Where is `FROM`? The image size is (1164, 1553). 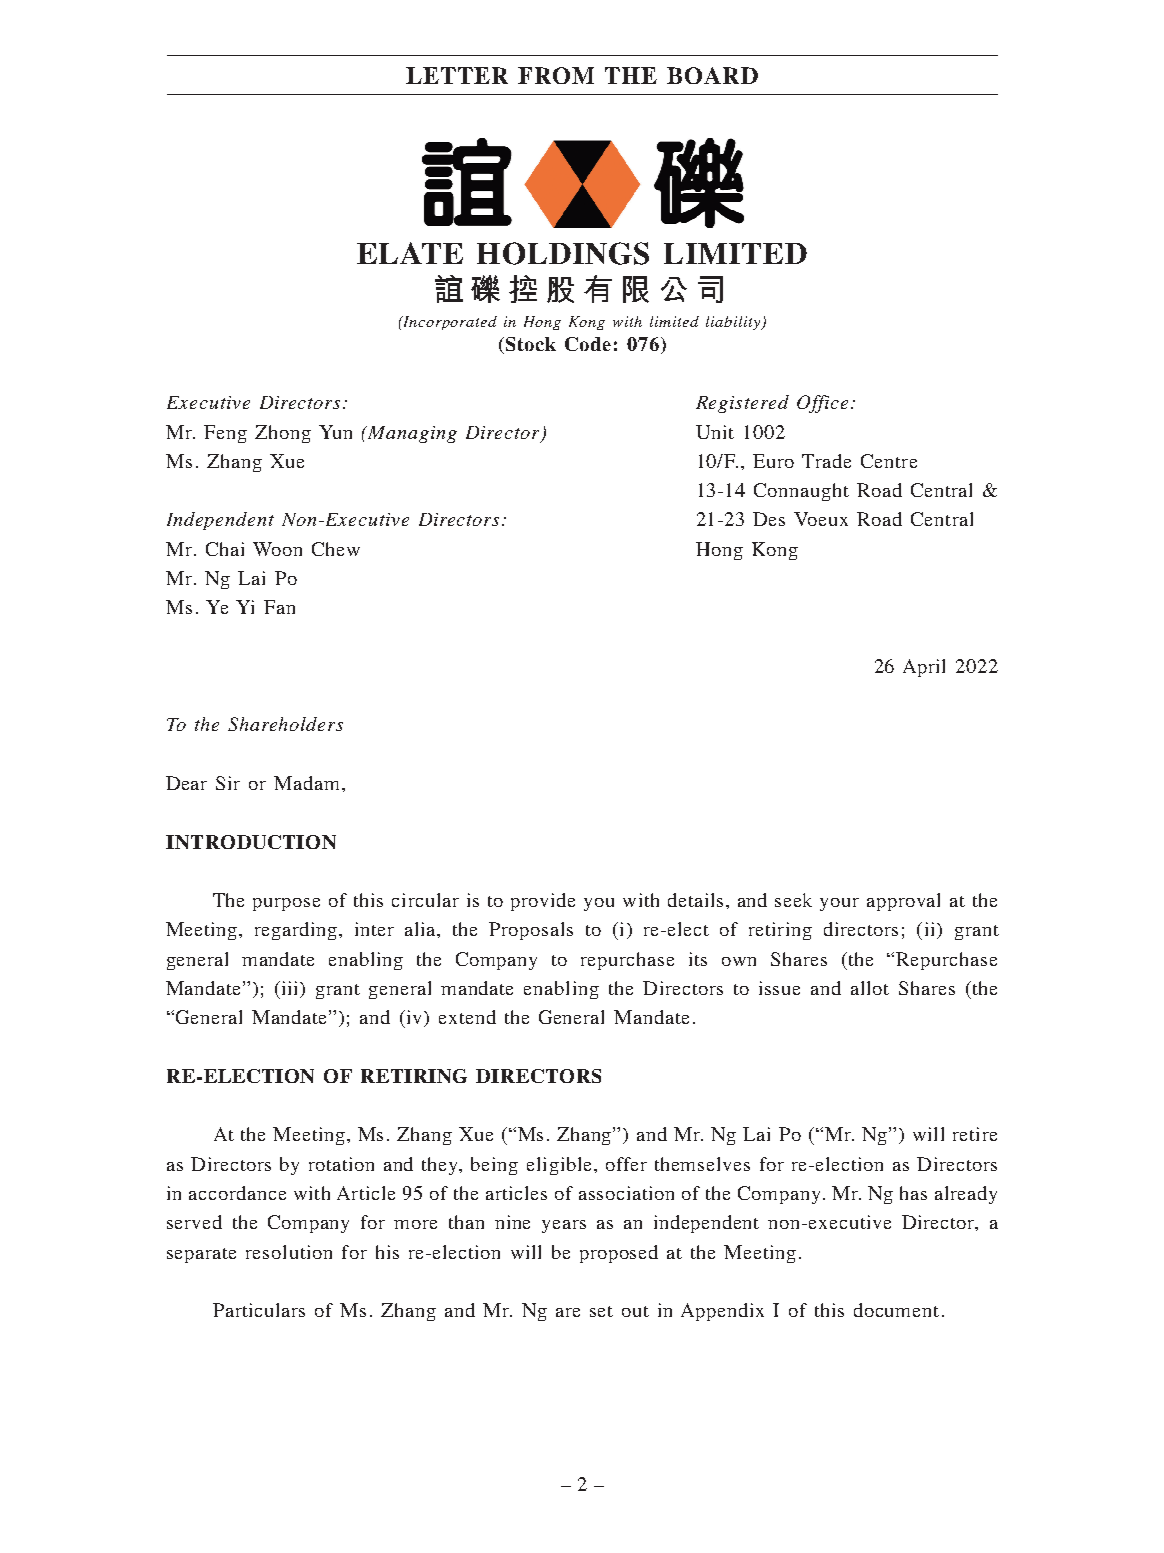
FROM is located at coordinates (556, 75).
